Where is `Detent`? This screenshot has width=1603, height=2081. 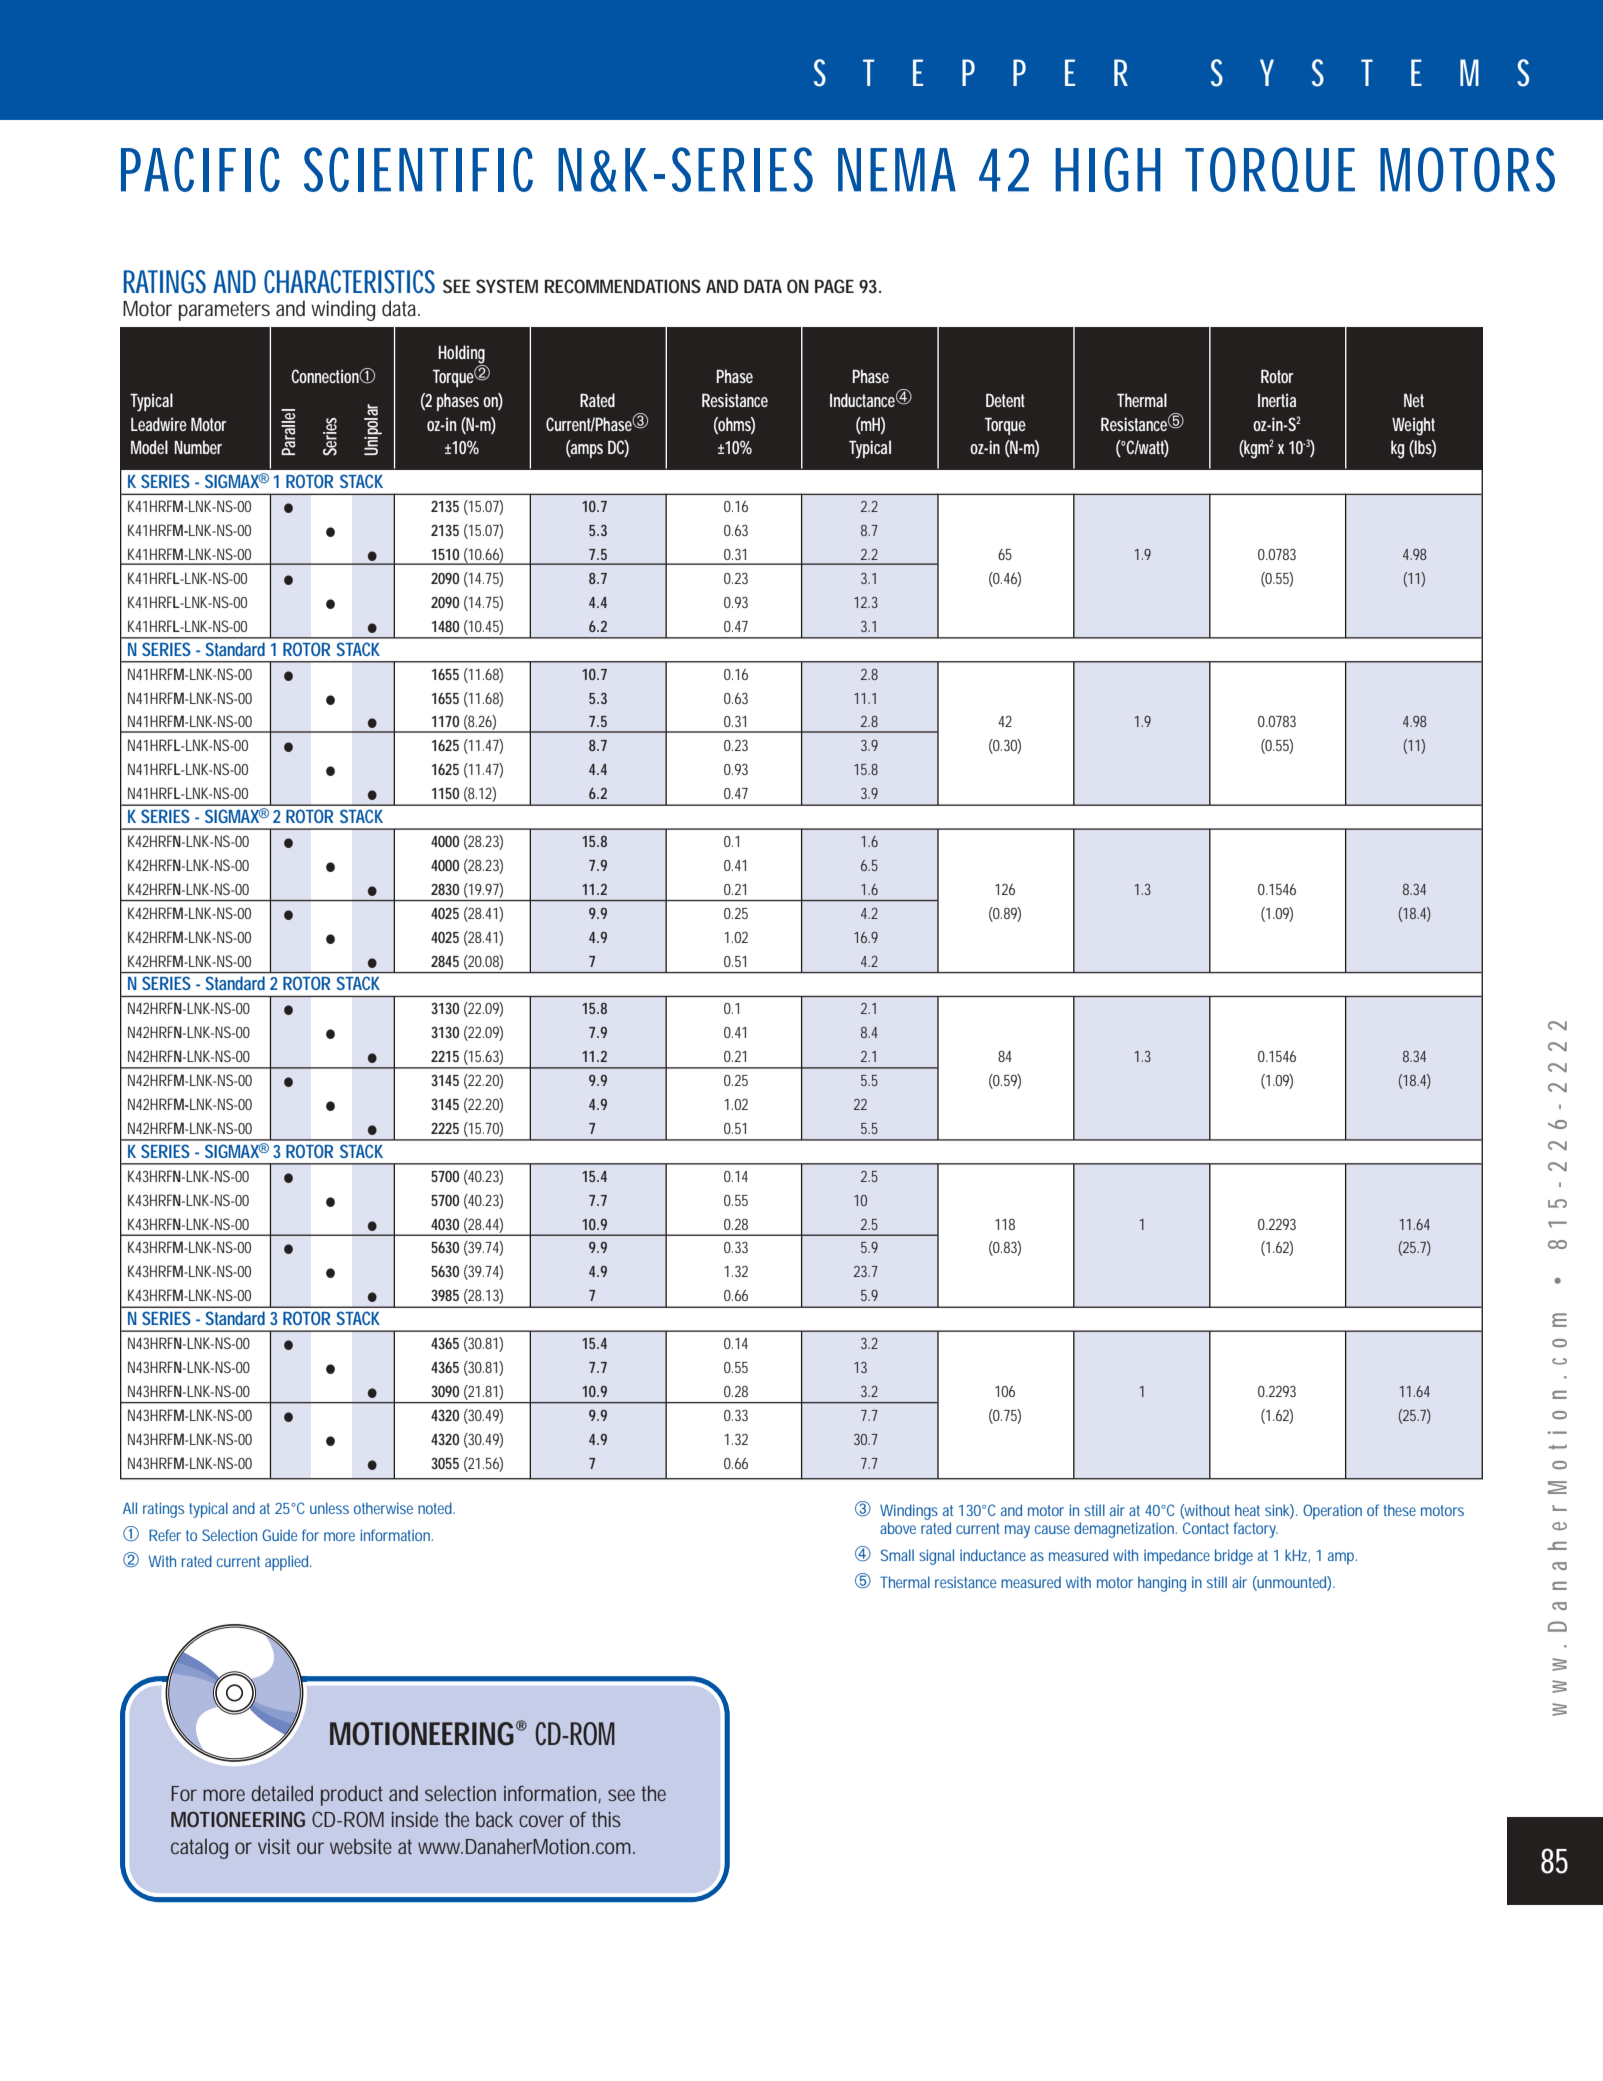
Detent is located at coordinates (1005, 400).
